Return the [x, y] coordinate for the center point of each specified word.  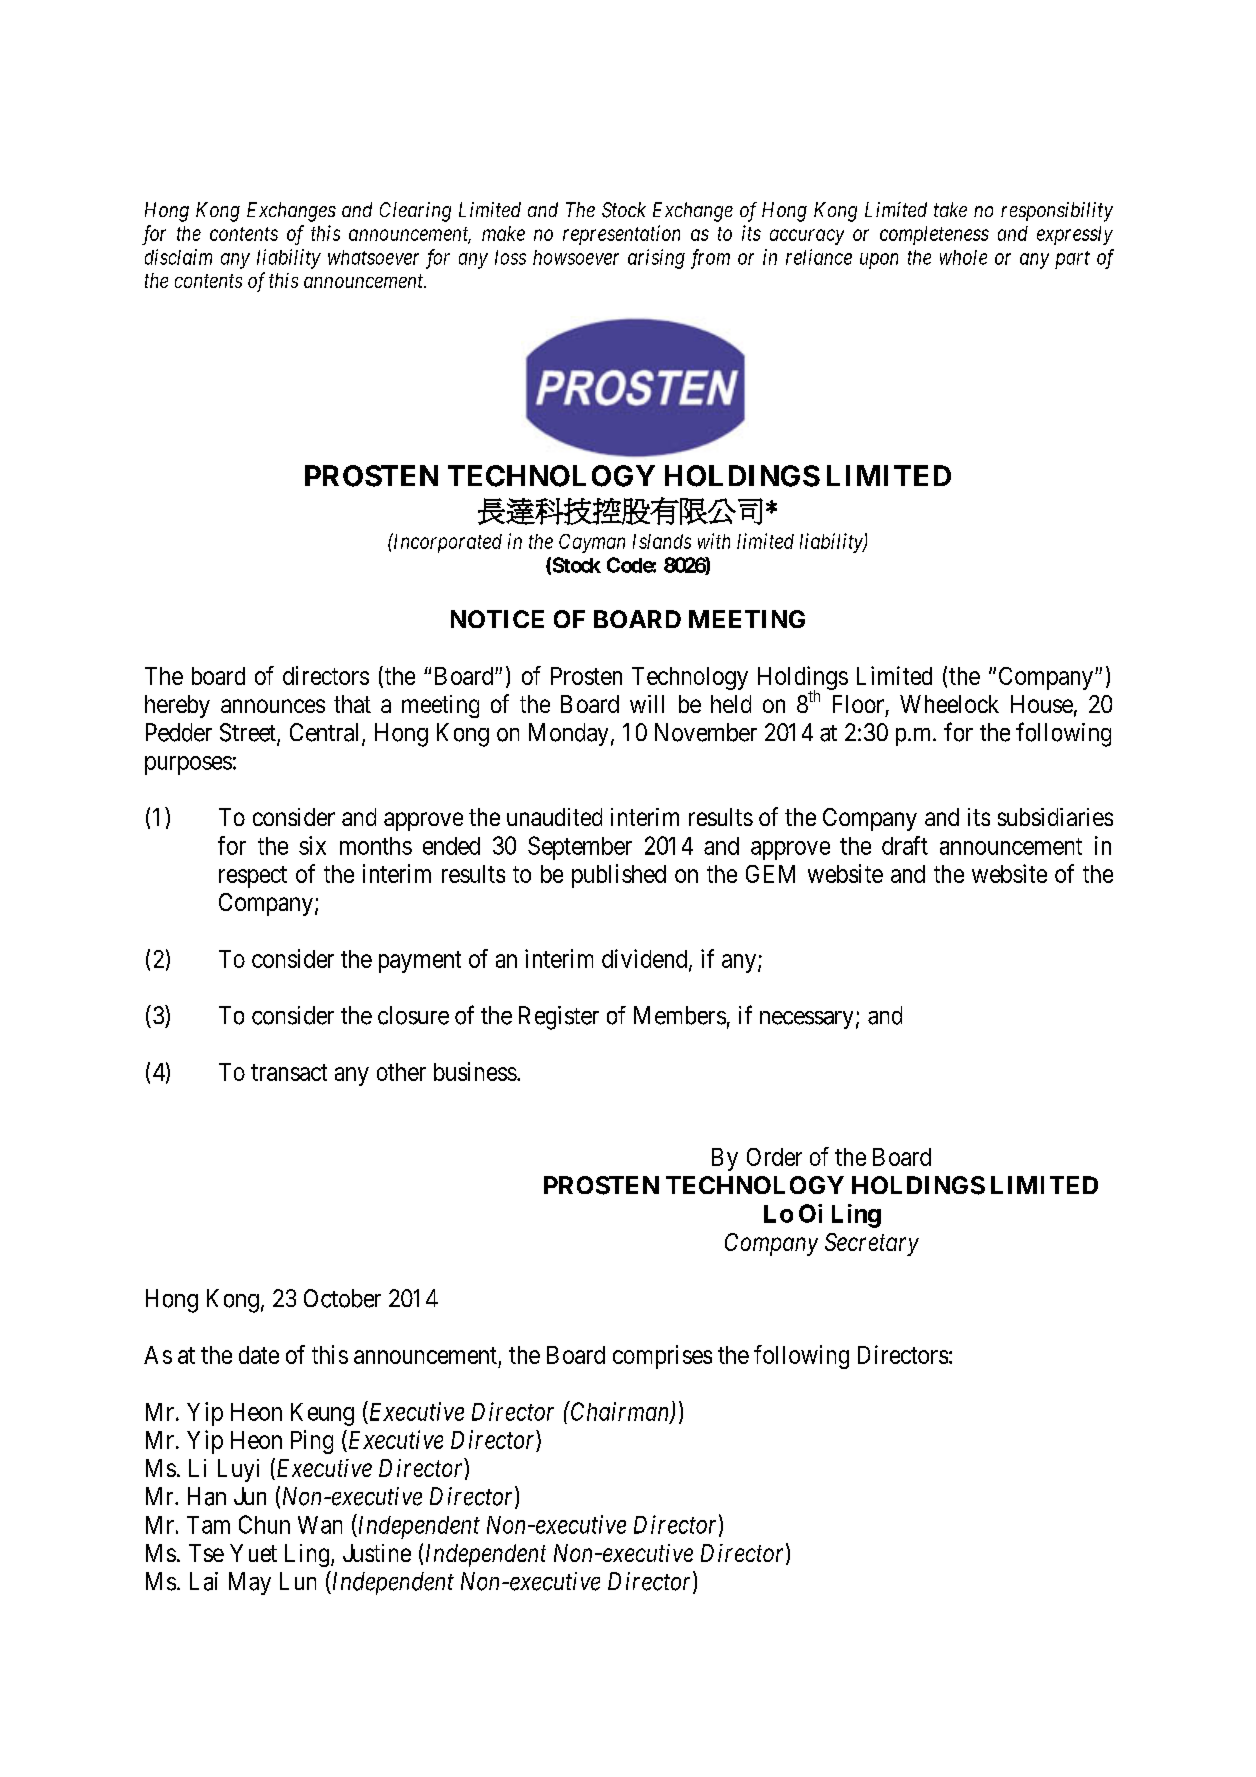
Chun [264, 1524]
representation [621, 235]
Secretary [872, 1244]
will [647, 704]
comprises [662, 1357]
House [1042, 704]
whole [963, 257]
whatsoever [373, 257]
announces [273, 706]
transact [289, 1072]
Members [680, 1015]
